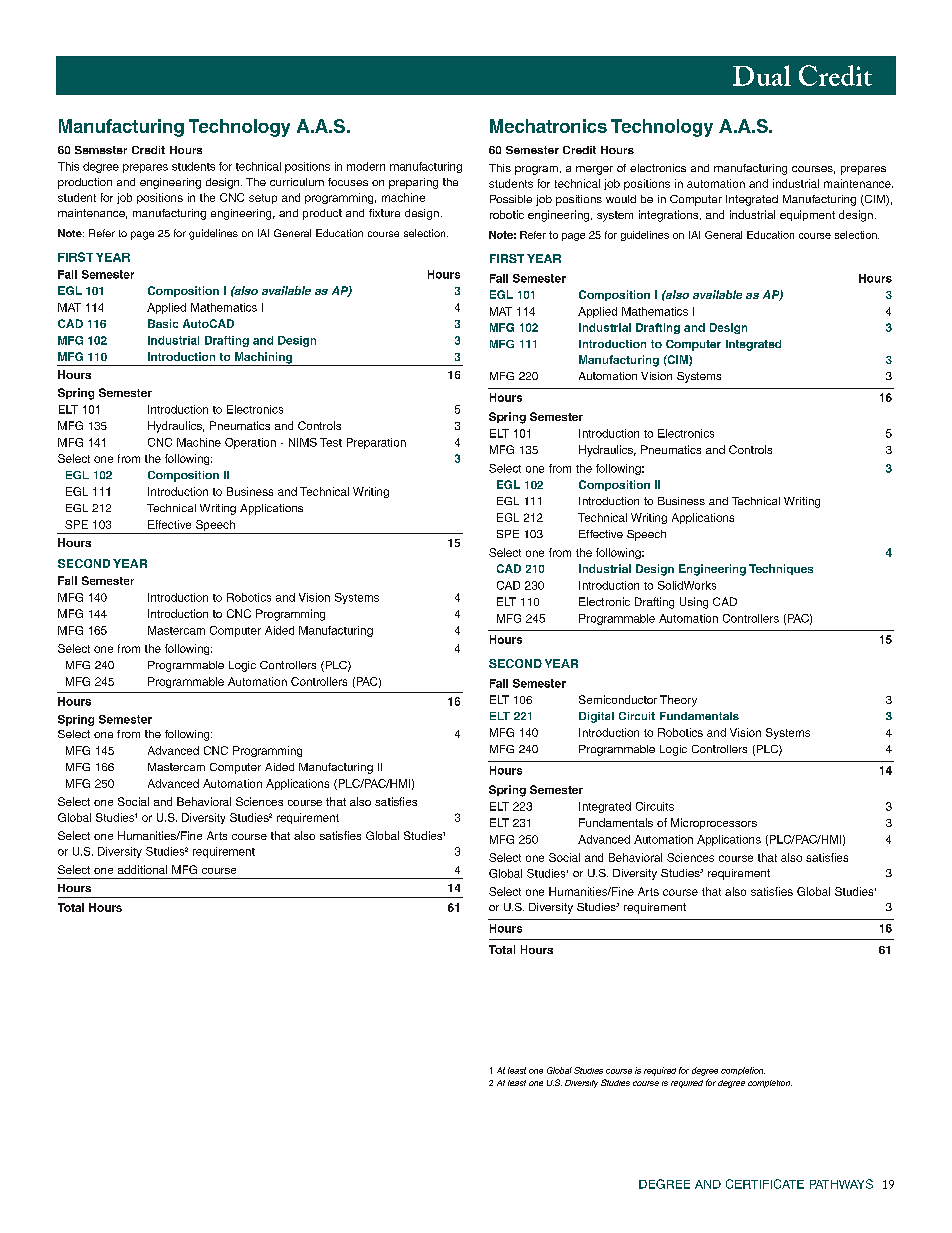  What do you see at coordinates (263, 359) in the screenshot?
I see `Machining` at bounding box center [263, 359].
